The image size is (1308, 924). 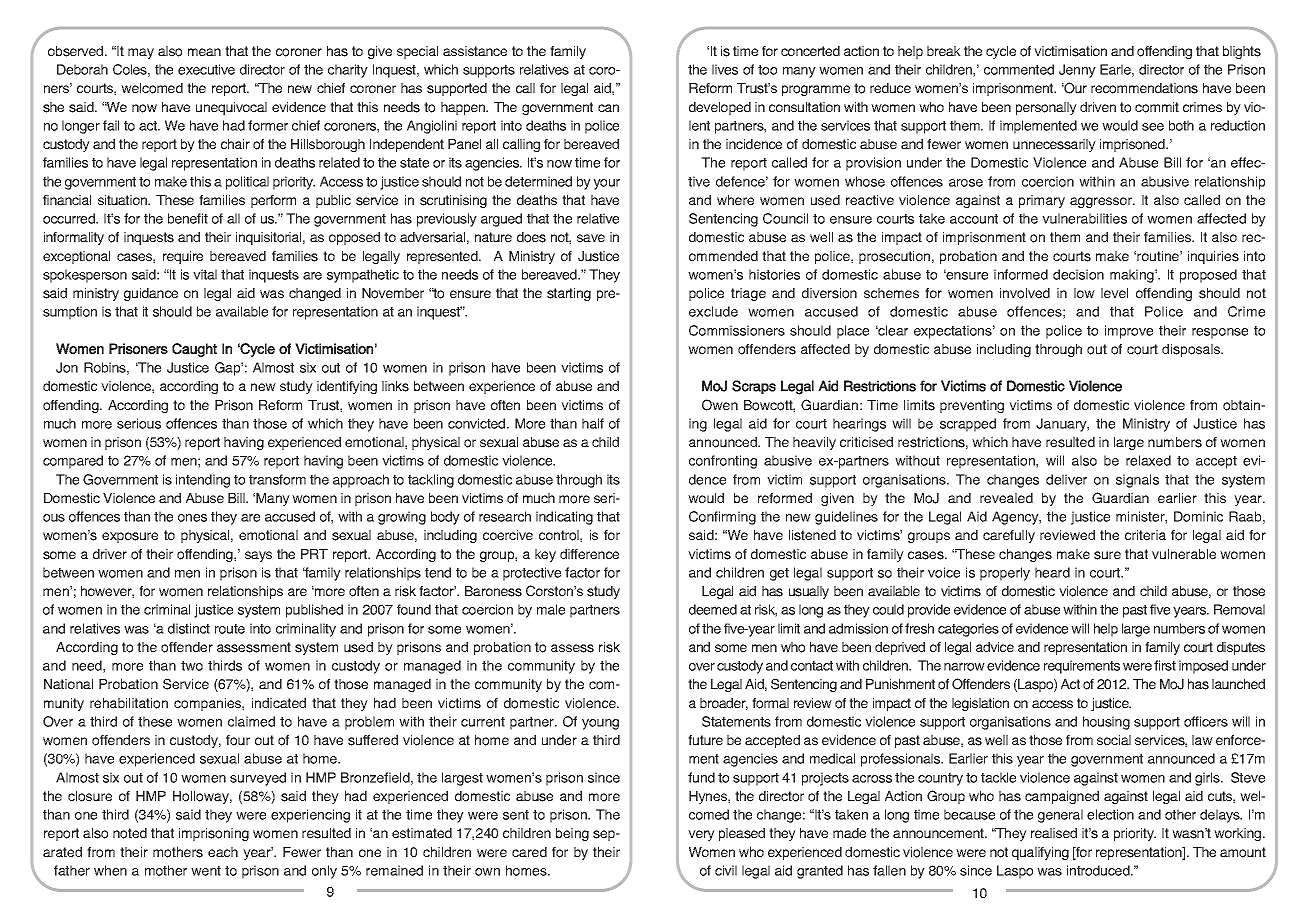 What do you see at coordinates (258, 556) in the screenshot?
I see `says` at bounding box center [258, 556].
